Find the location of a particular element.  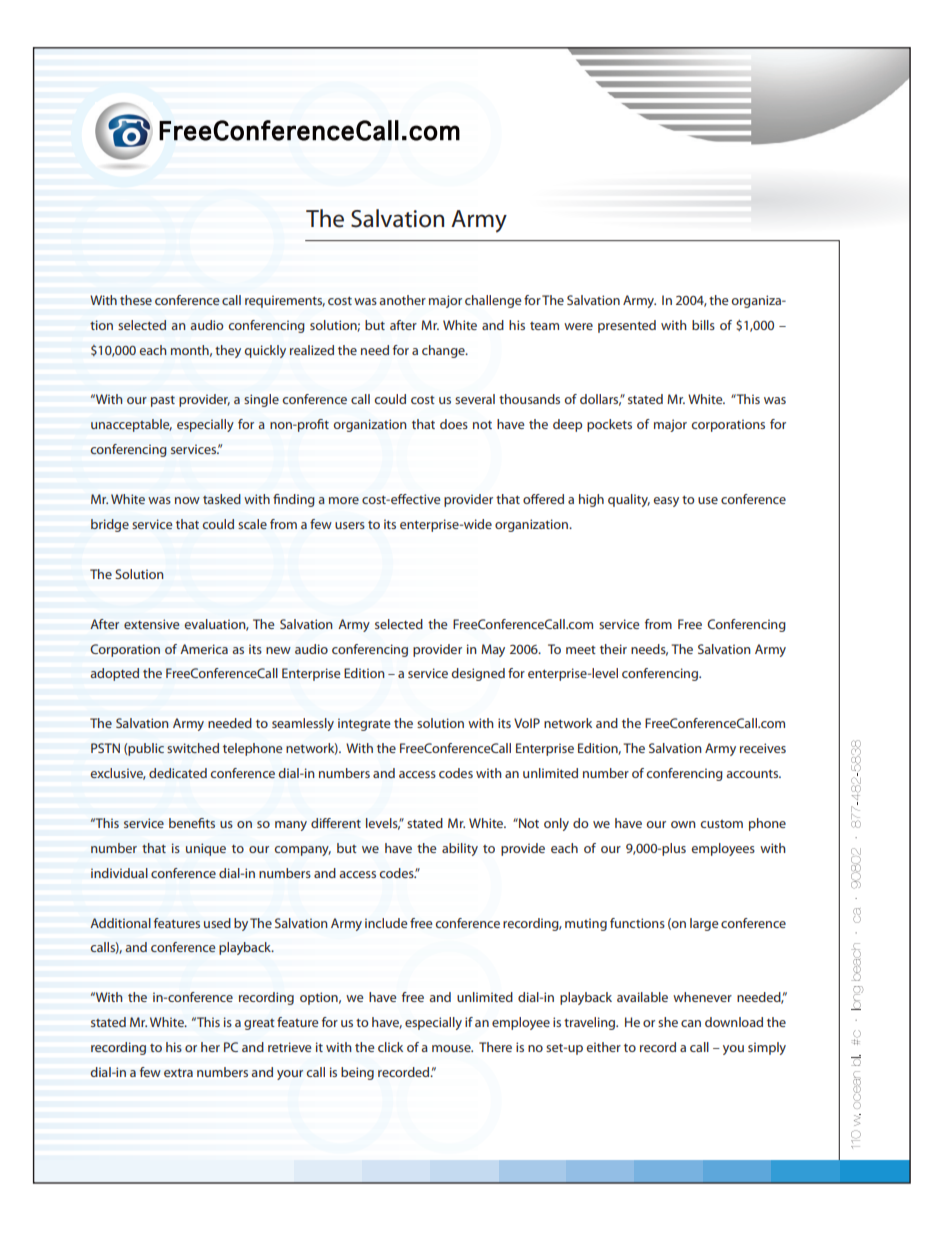

more is located at coordinates (344, 500).
